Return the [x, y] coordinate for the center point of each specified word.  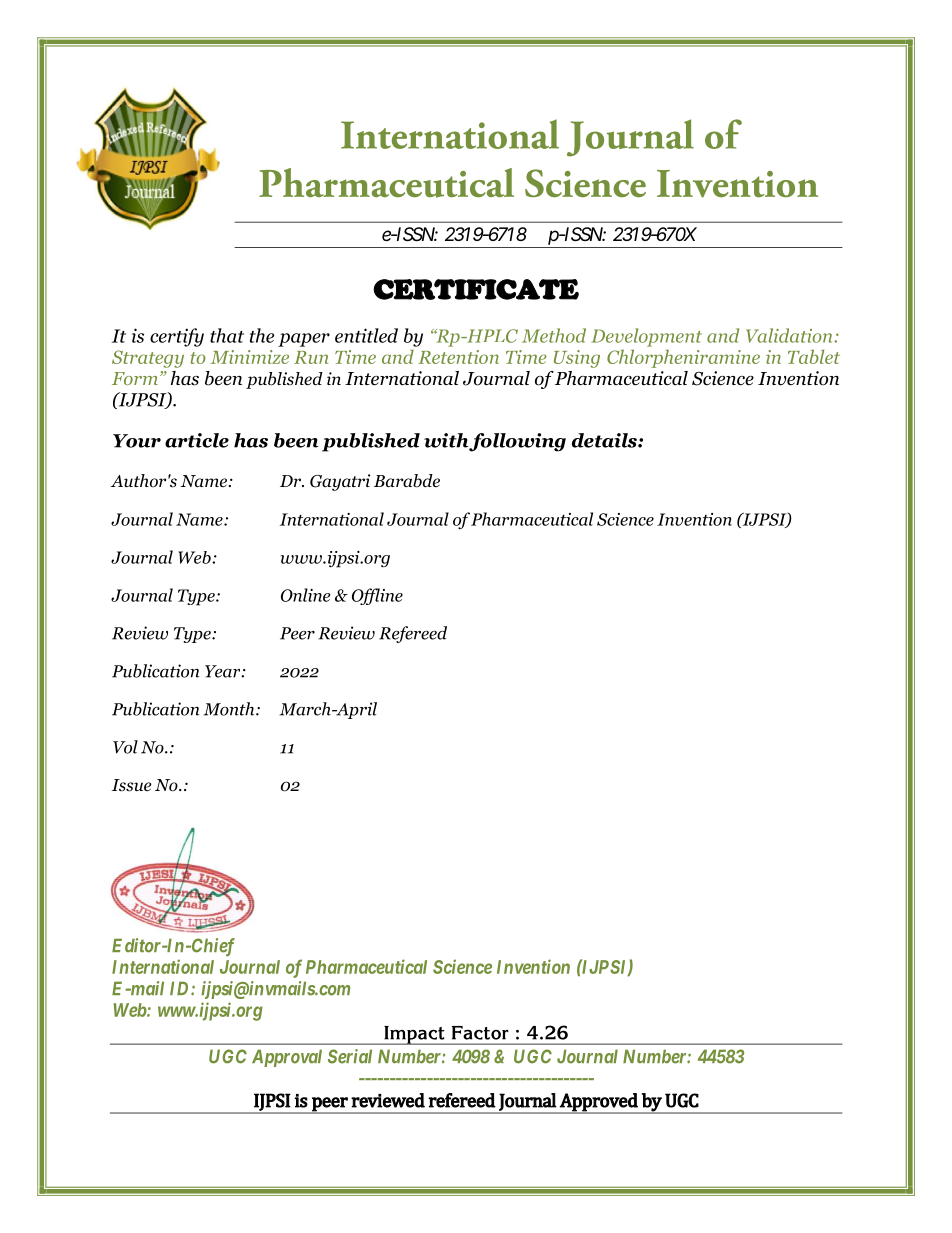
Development [646, 337]
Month [230, 709]
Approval [287, 1058]
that [227, 335]
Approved [599, 1103]
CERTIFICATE [476, 289]
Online [306, 595]
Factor [480, 1033]
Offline [377, 596]
